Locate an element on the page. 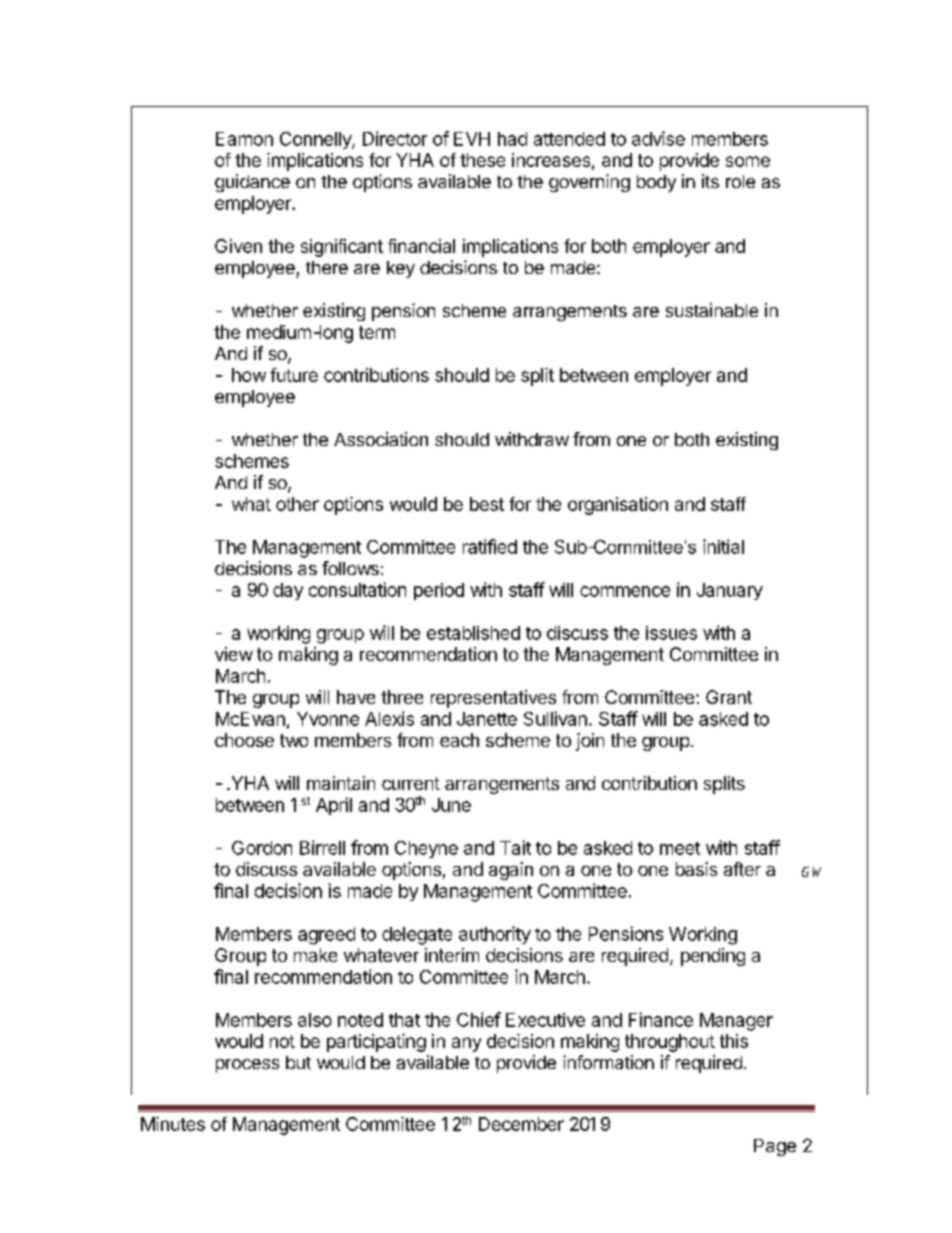 The height and width of the image is (1233, 952). December is located at coordinates (521, 1124).
